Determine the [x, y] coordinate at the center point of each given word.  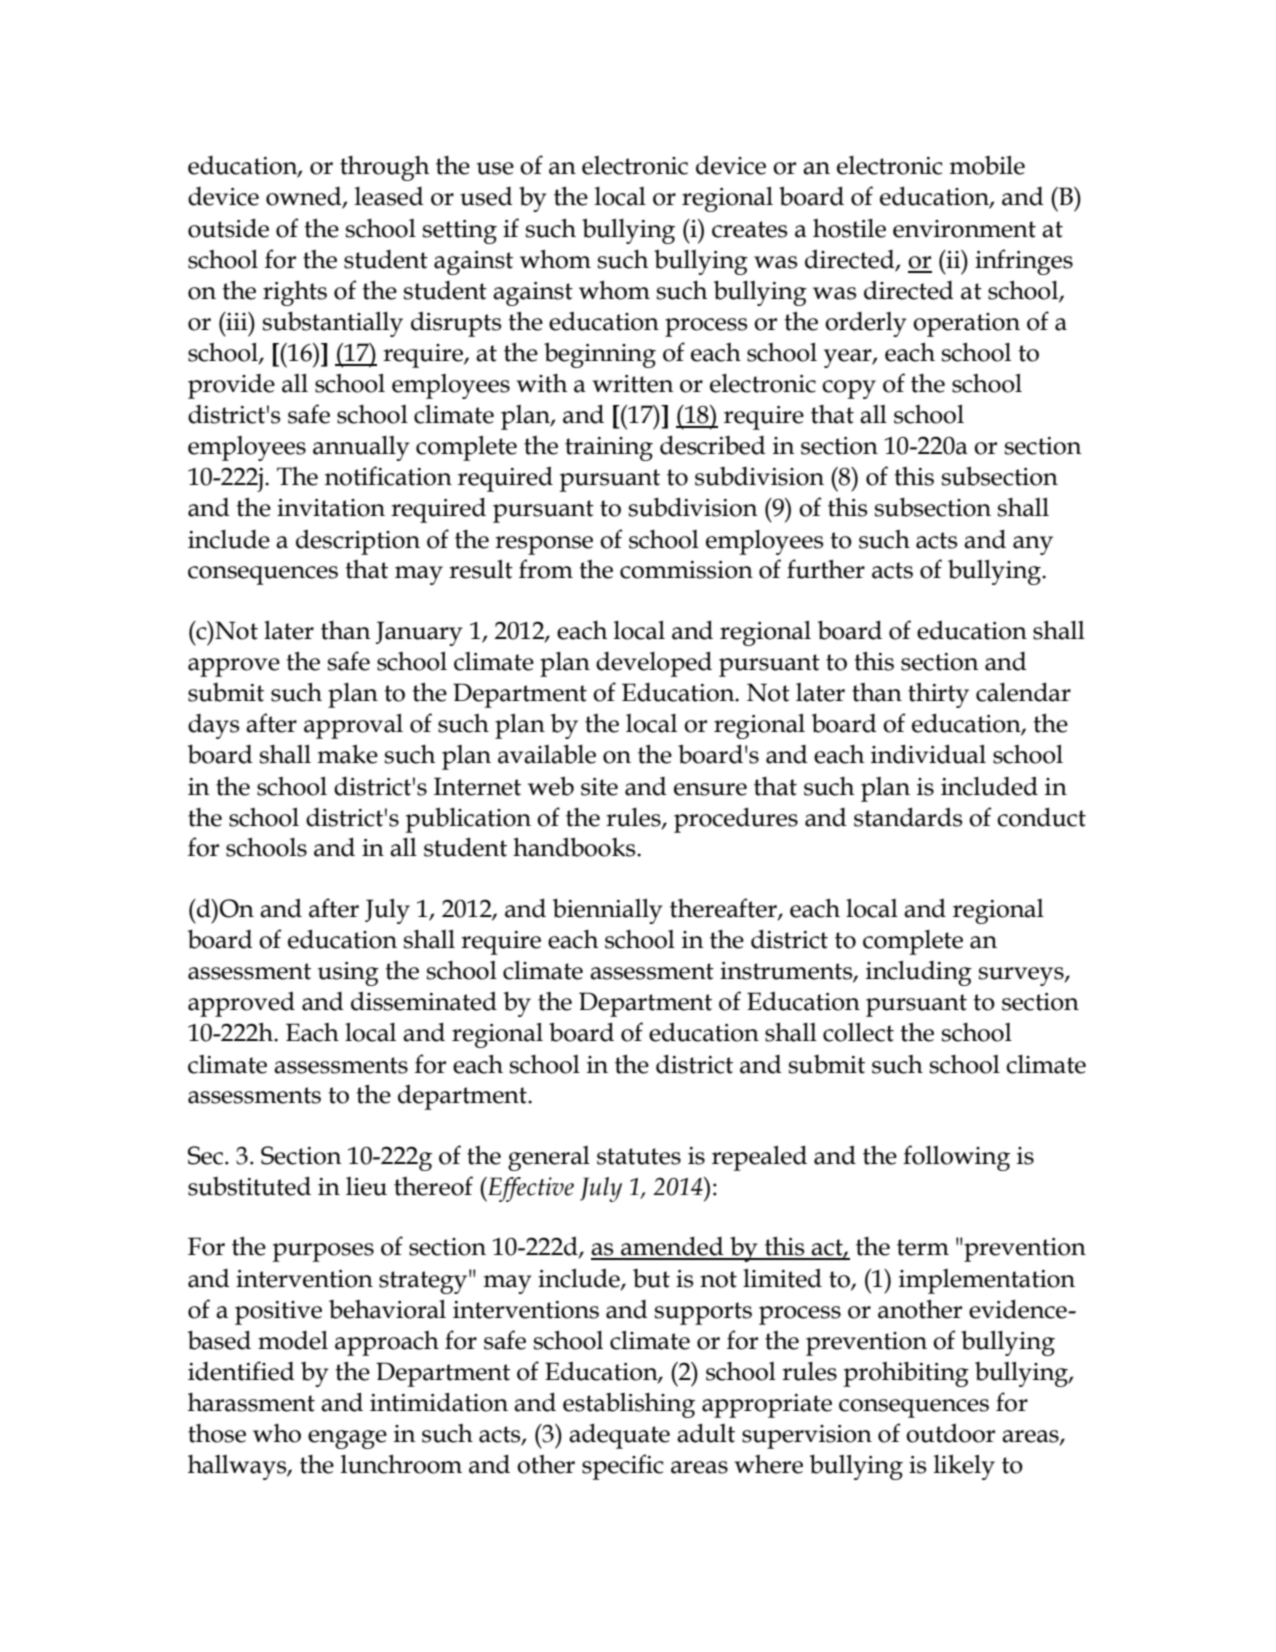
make [348, 754]
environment [964, 229]
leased [389, 196]
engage [347, 1439]
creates [750, 229]
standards [908, 817]
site [599, 787]
